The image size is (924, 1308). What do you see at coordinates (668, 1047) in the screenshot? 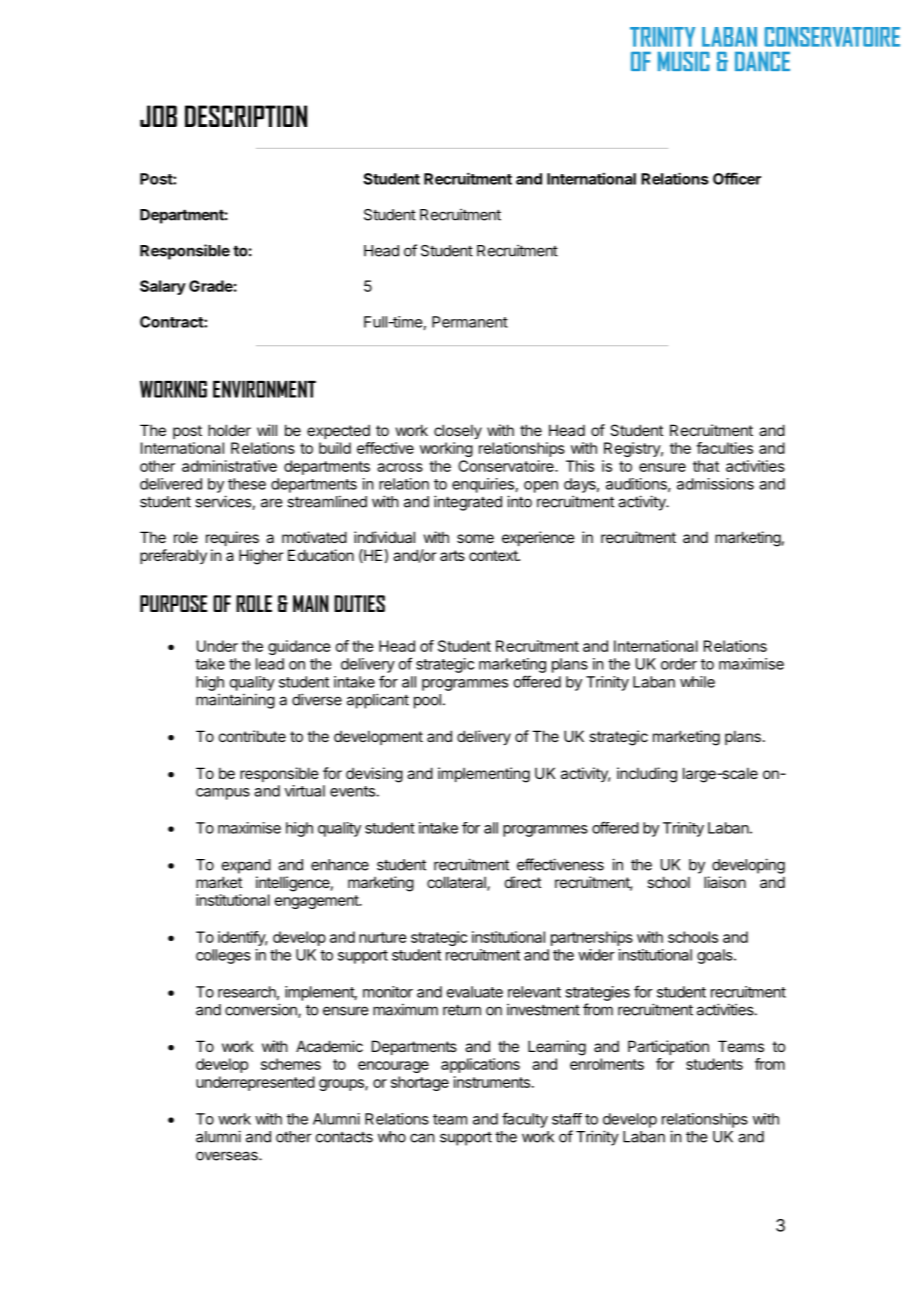
I see `Participation` at bounding box center [668, 1047].
